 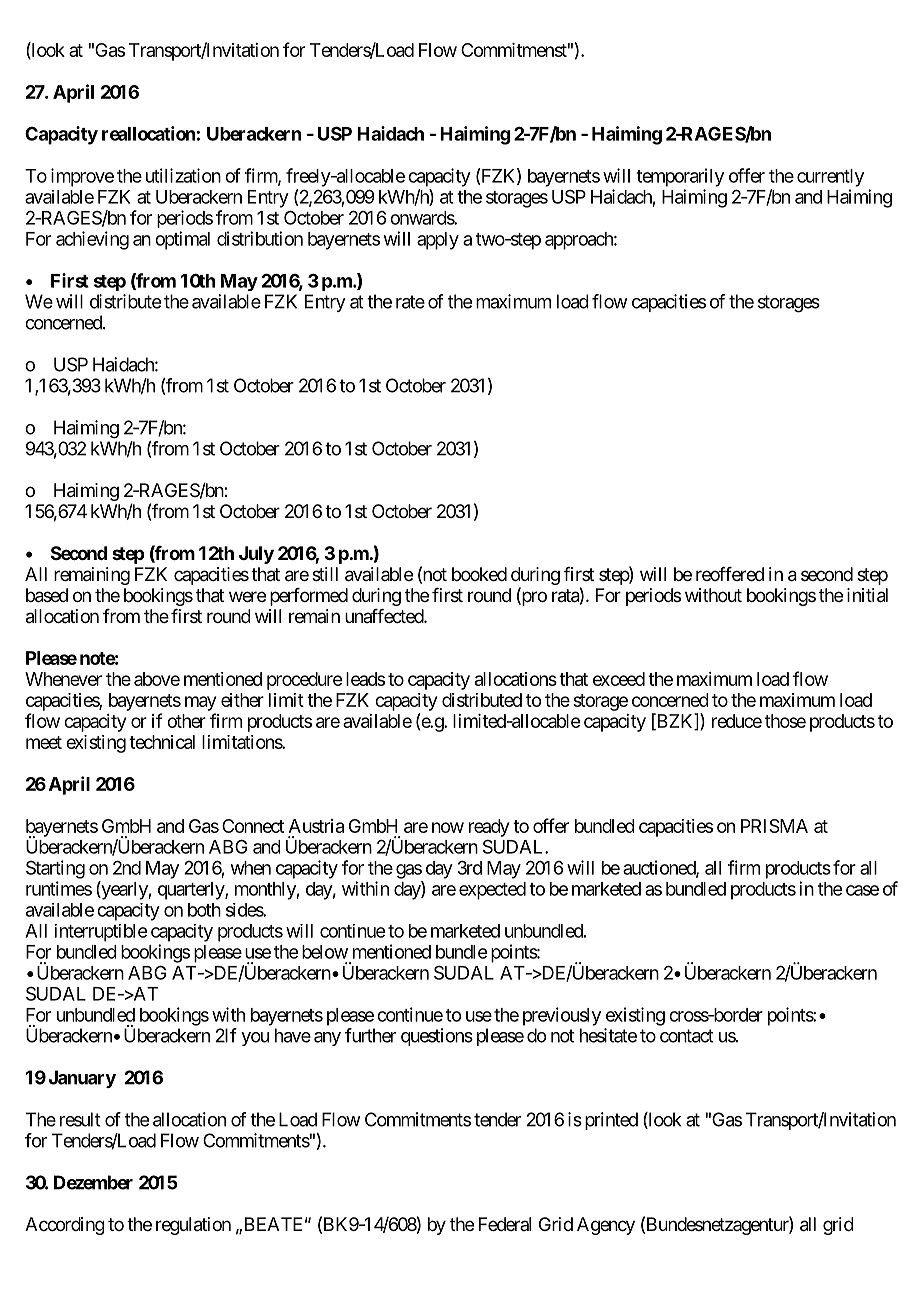 I want to click on contact, so click(x=687, y=1036).
